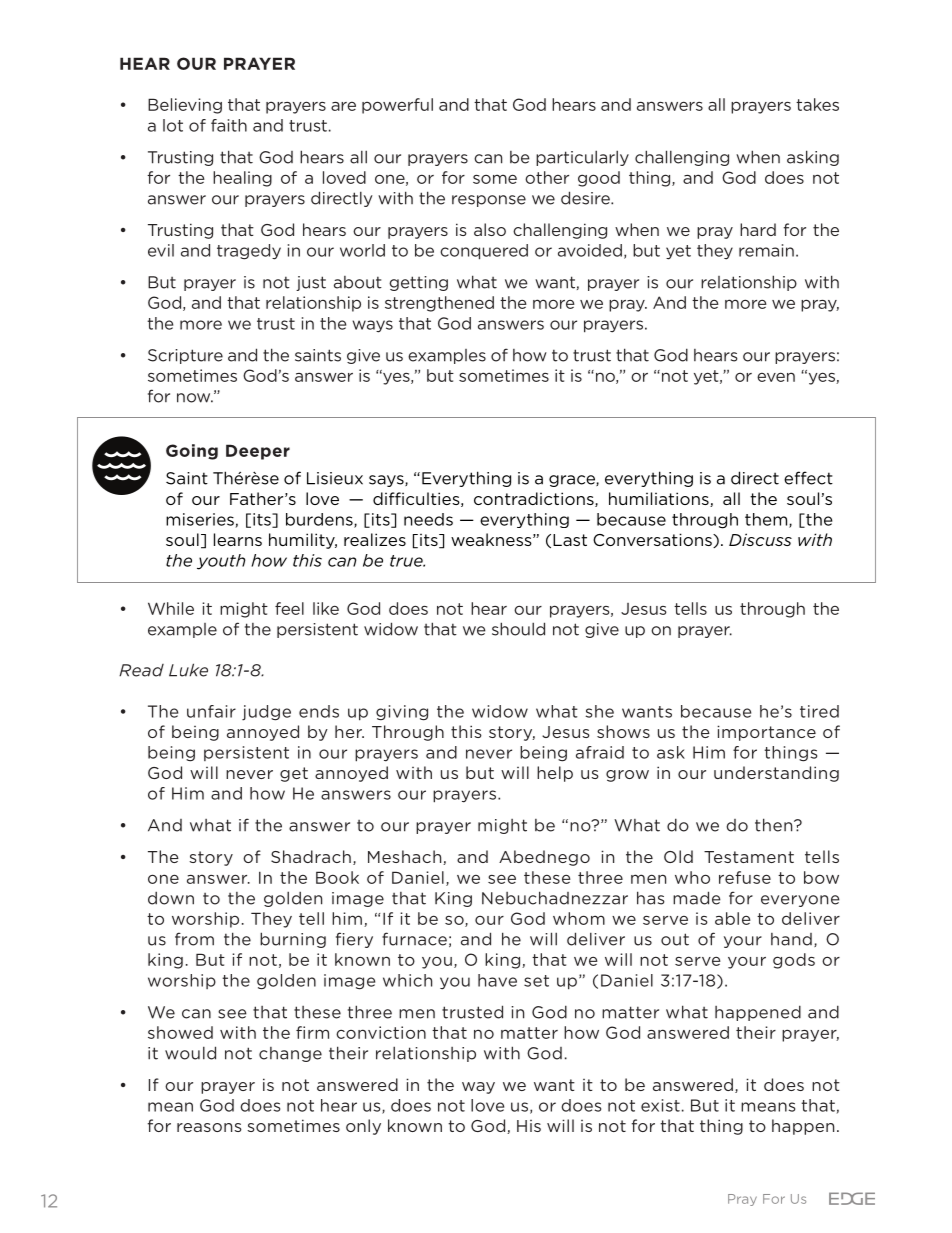  What do you see at coordinates (209, 1127) in the document?
I see `reasons` at bounding box center [209, 1127].
